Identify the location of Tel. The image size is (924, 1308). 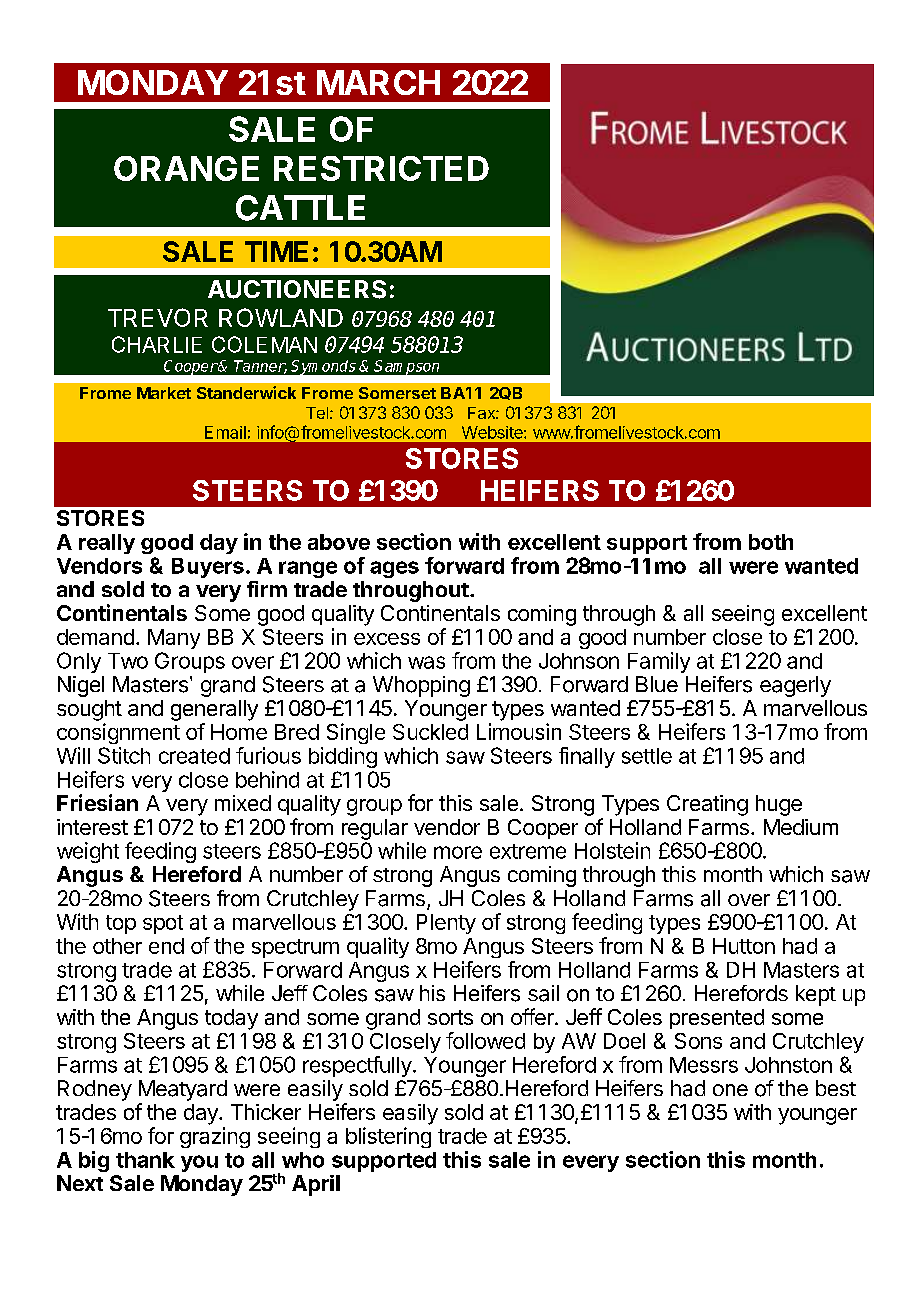
(317, 413).
